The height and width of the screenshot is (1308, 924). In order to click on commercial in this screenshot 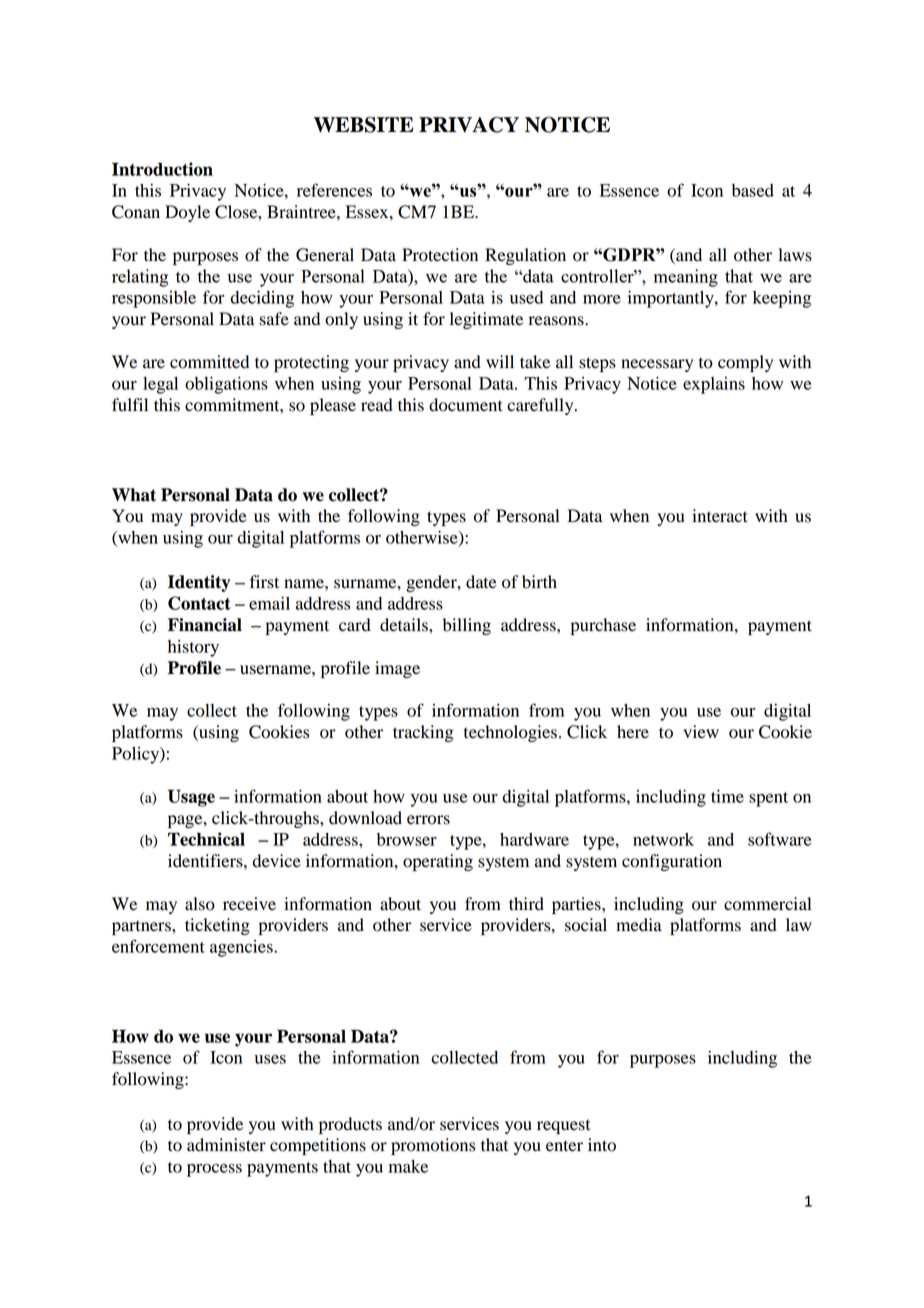, I will do `click(767, 904)`.
